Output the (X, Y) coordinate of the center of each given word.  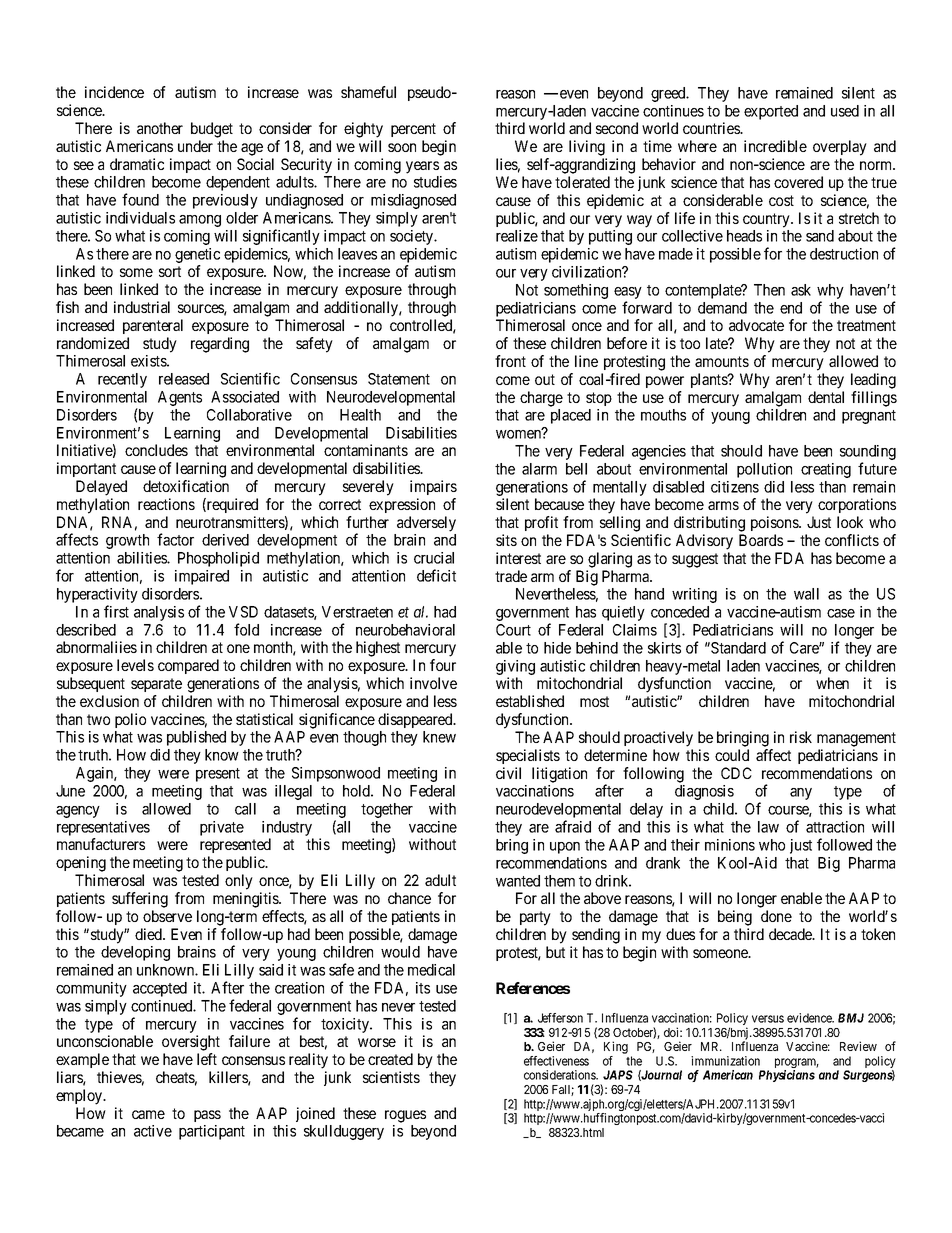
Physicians (787, 1076)
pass (207, 1116)
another (160, 128)
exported (771, 112)
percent (413, 130)
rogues (405, 1116)
